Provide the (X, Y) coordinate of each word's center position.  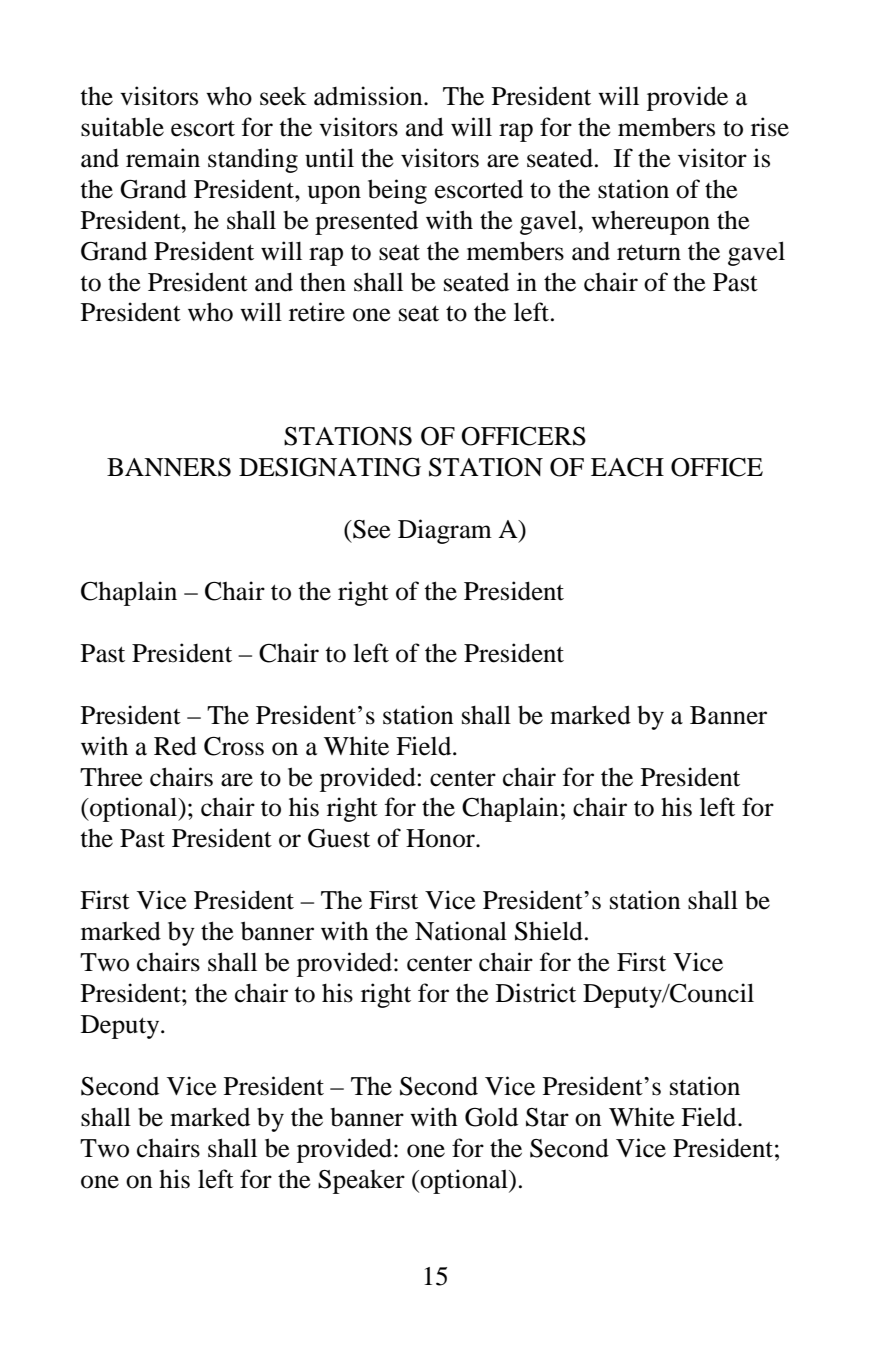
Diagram (445, 531)
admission (369, 96)
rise (770, 127)
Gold (491, 1117)
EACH (627, 467)
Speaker (361, 1182)
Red (175, 746)
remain (163, 158)
